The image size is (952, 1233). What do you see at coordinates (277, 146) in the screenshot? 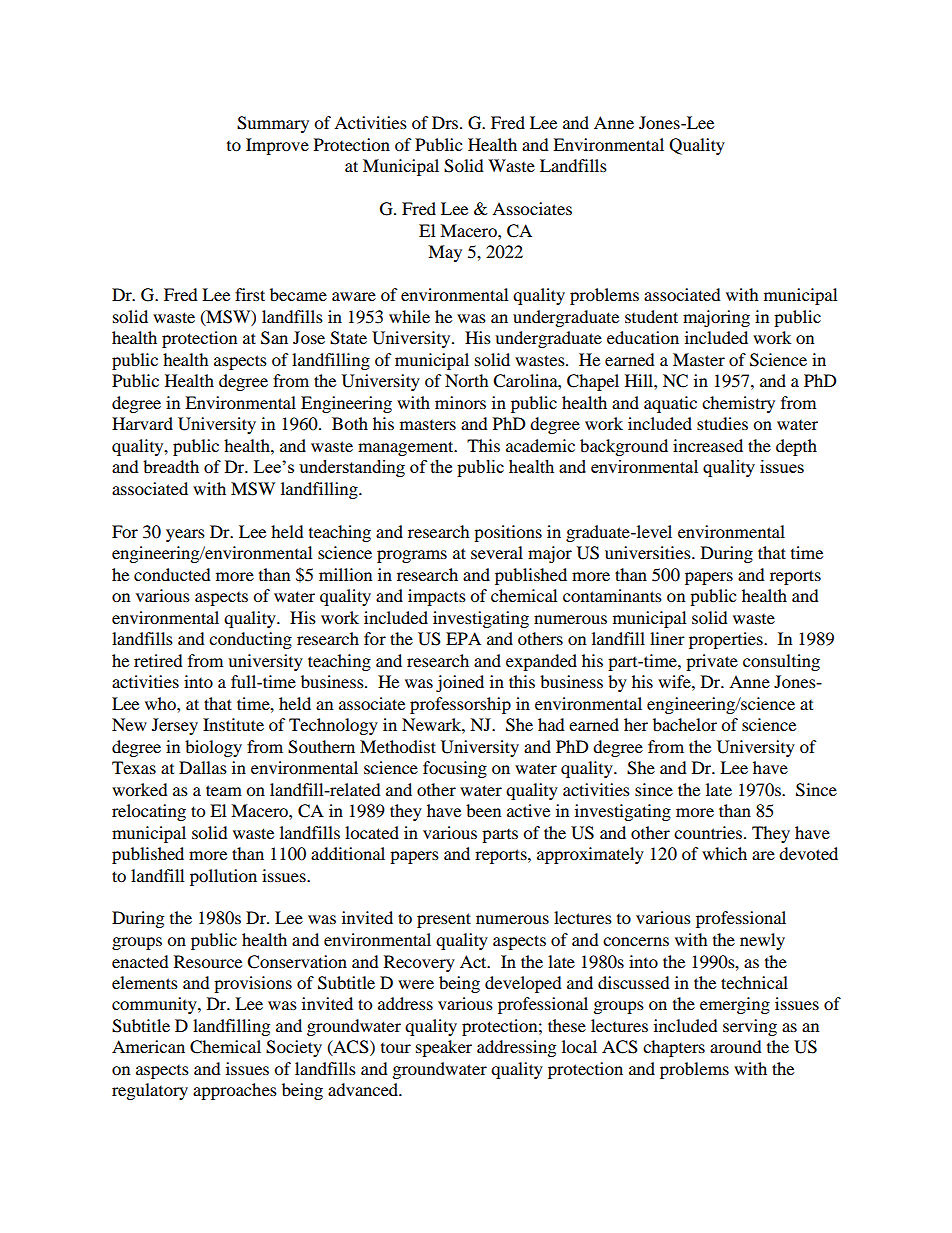
I see `Improve` at bounding box center [277, 146].
